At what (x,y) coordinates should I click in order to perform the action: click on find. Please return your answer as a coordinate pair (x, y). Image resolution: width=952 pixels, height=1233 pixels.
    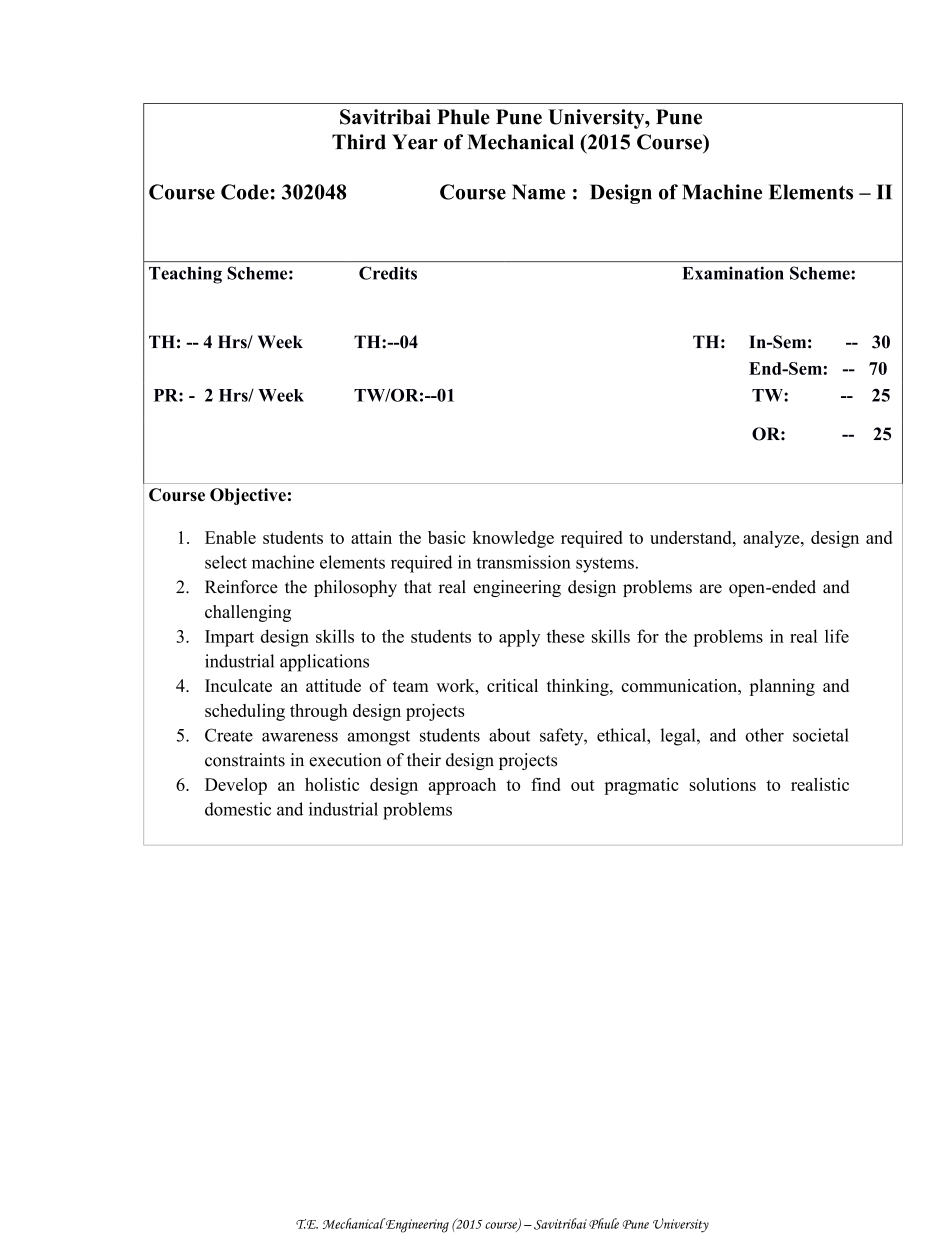
    Looking at the image, I should click on (546, 784).
